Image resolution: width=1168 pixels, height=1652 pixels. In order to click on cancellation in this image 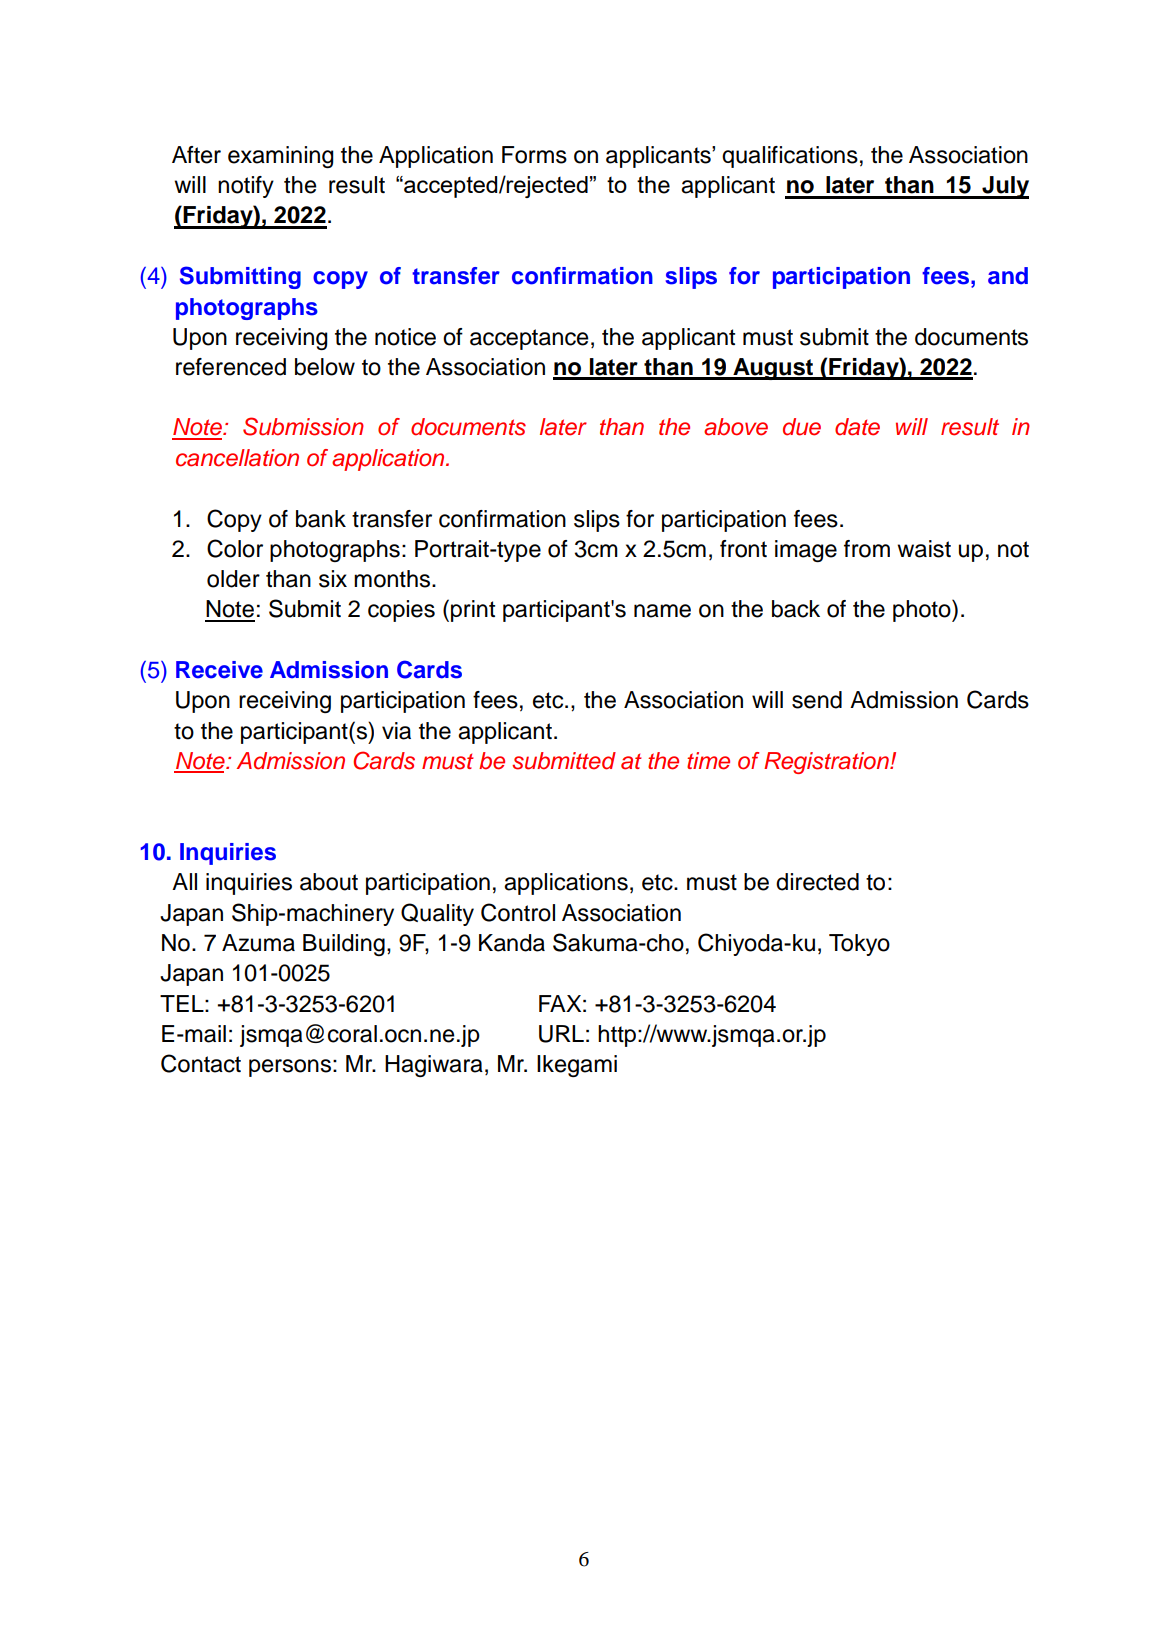, I will do `click(237, 458)`.
